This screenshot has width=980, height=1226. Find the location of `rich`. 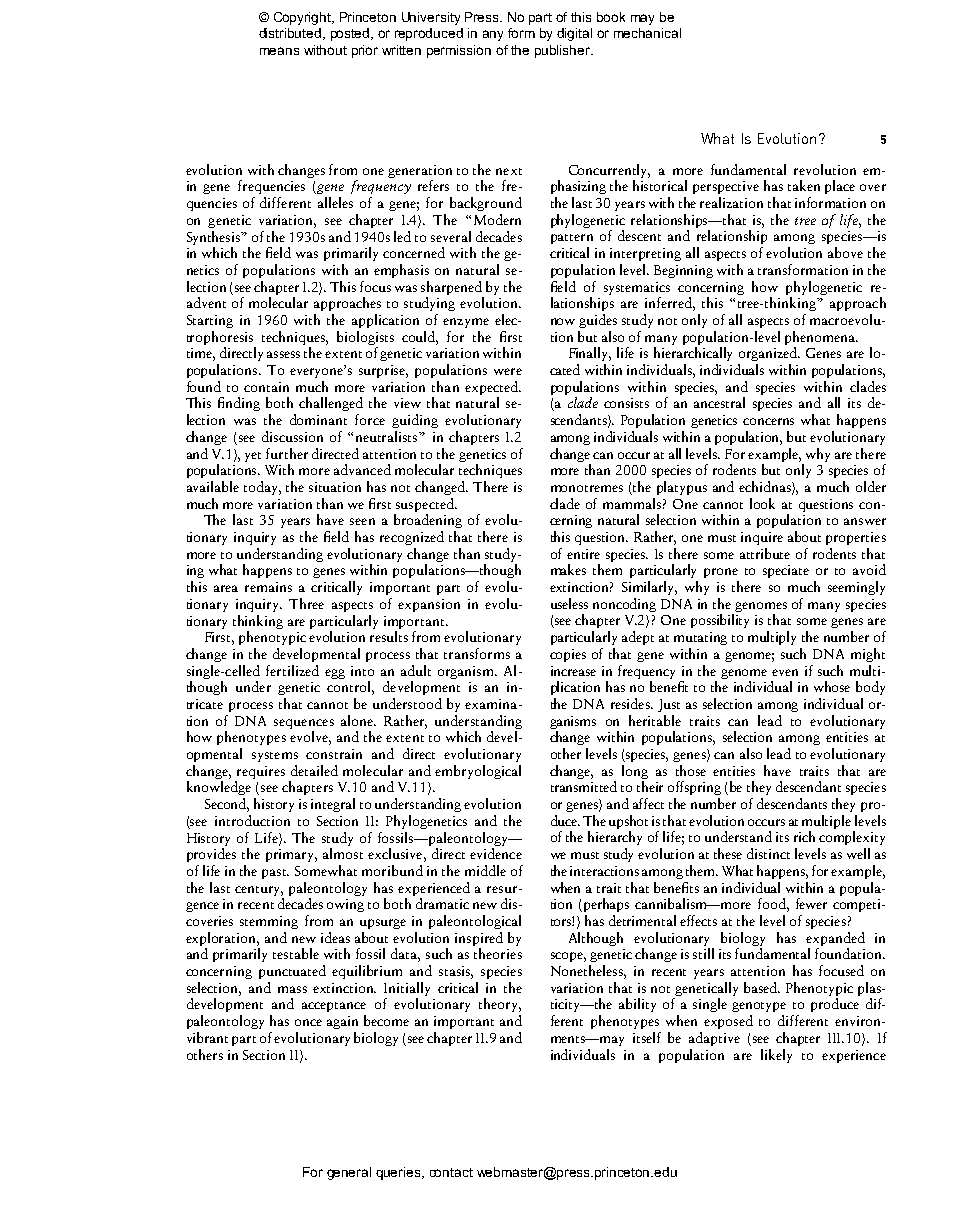

rich is located at coordinates (804, 836).
